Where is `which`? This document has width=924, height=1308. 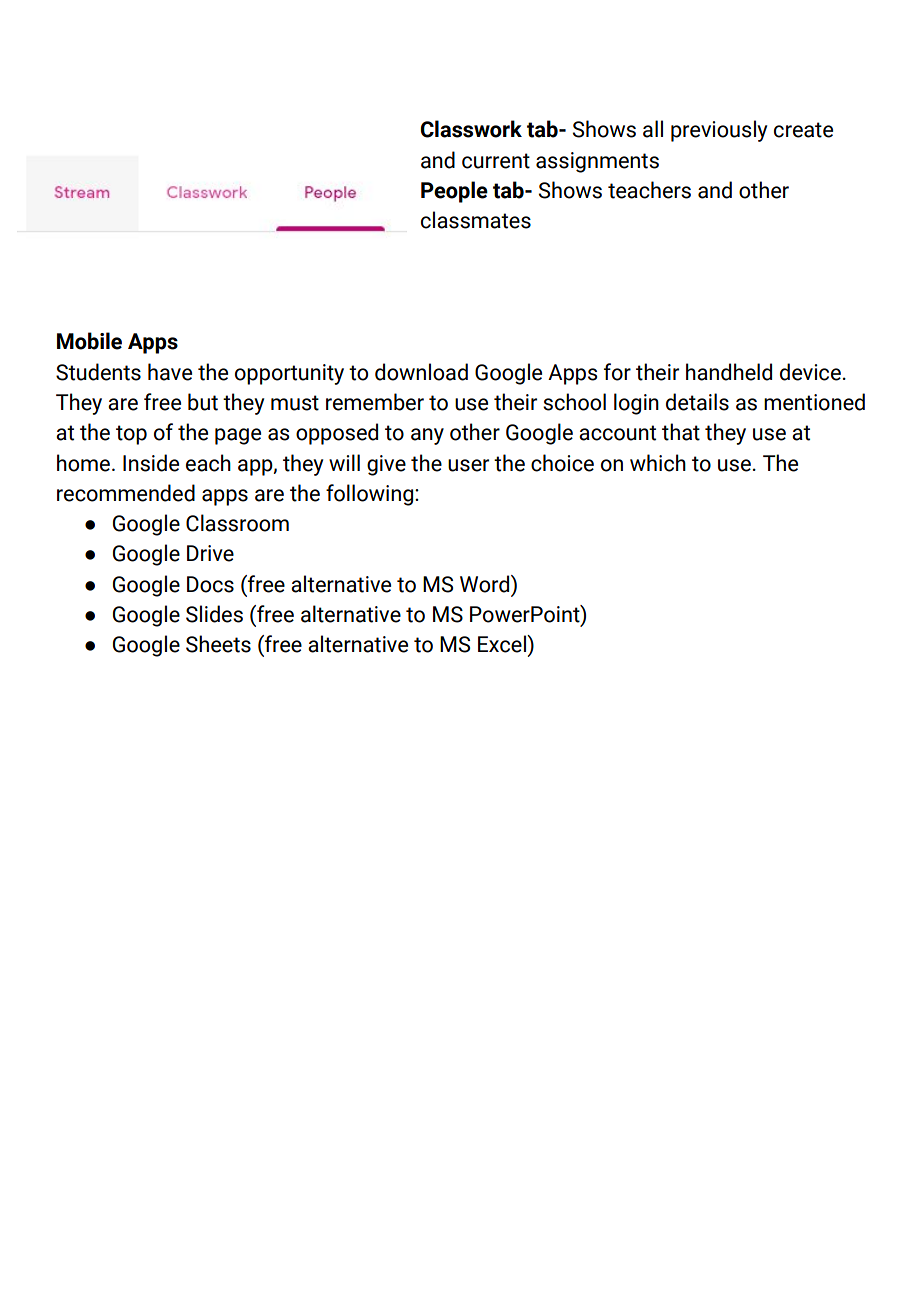 which is located at coordinates (658, 463).
